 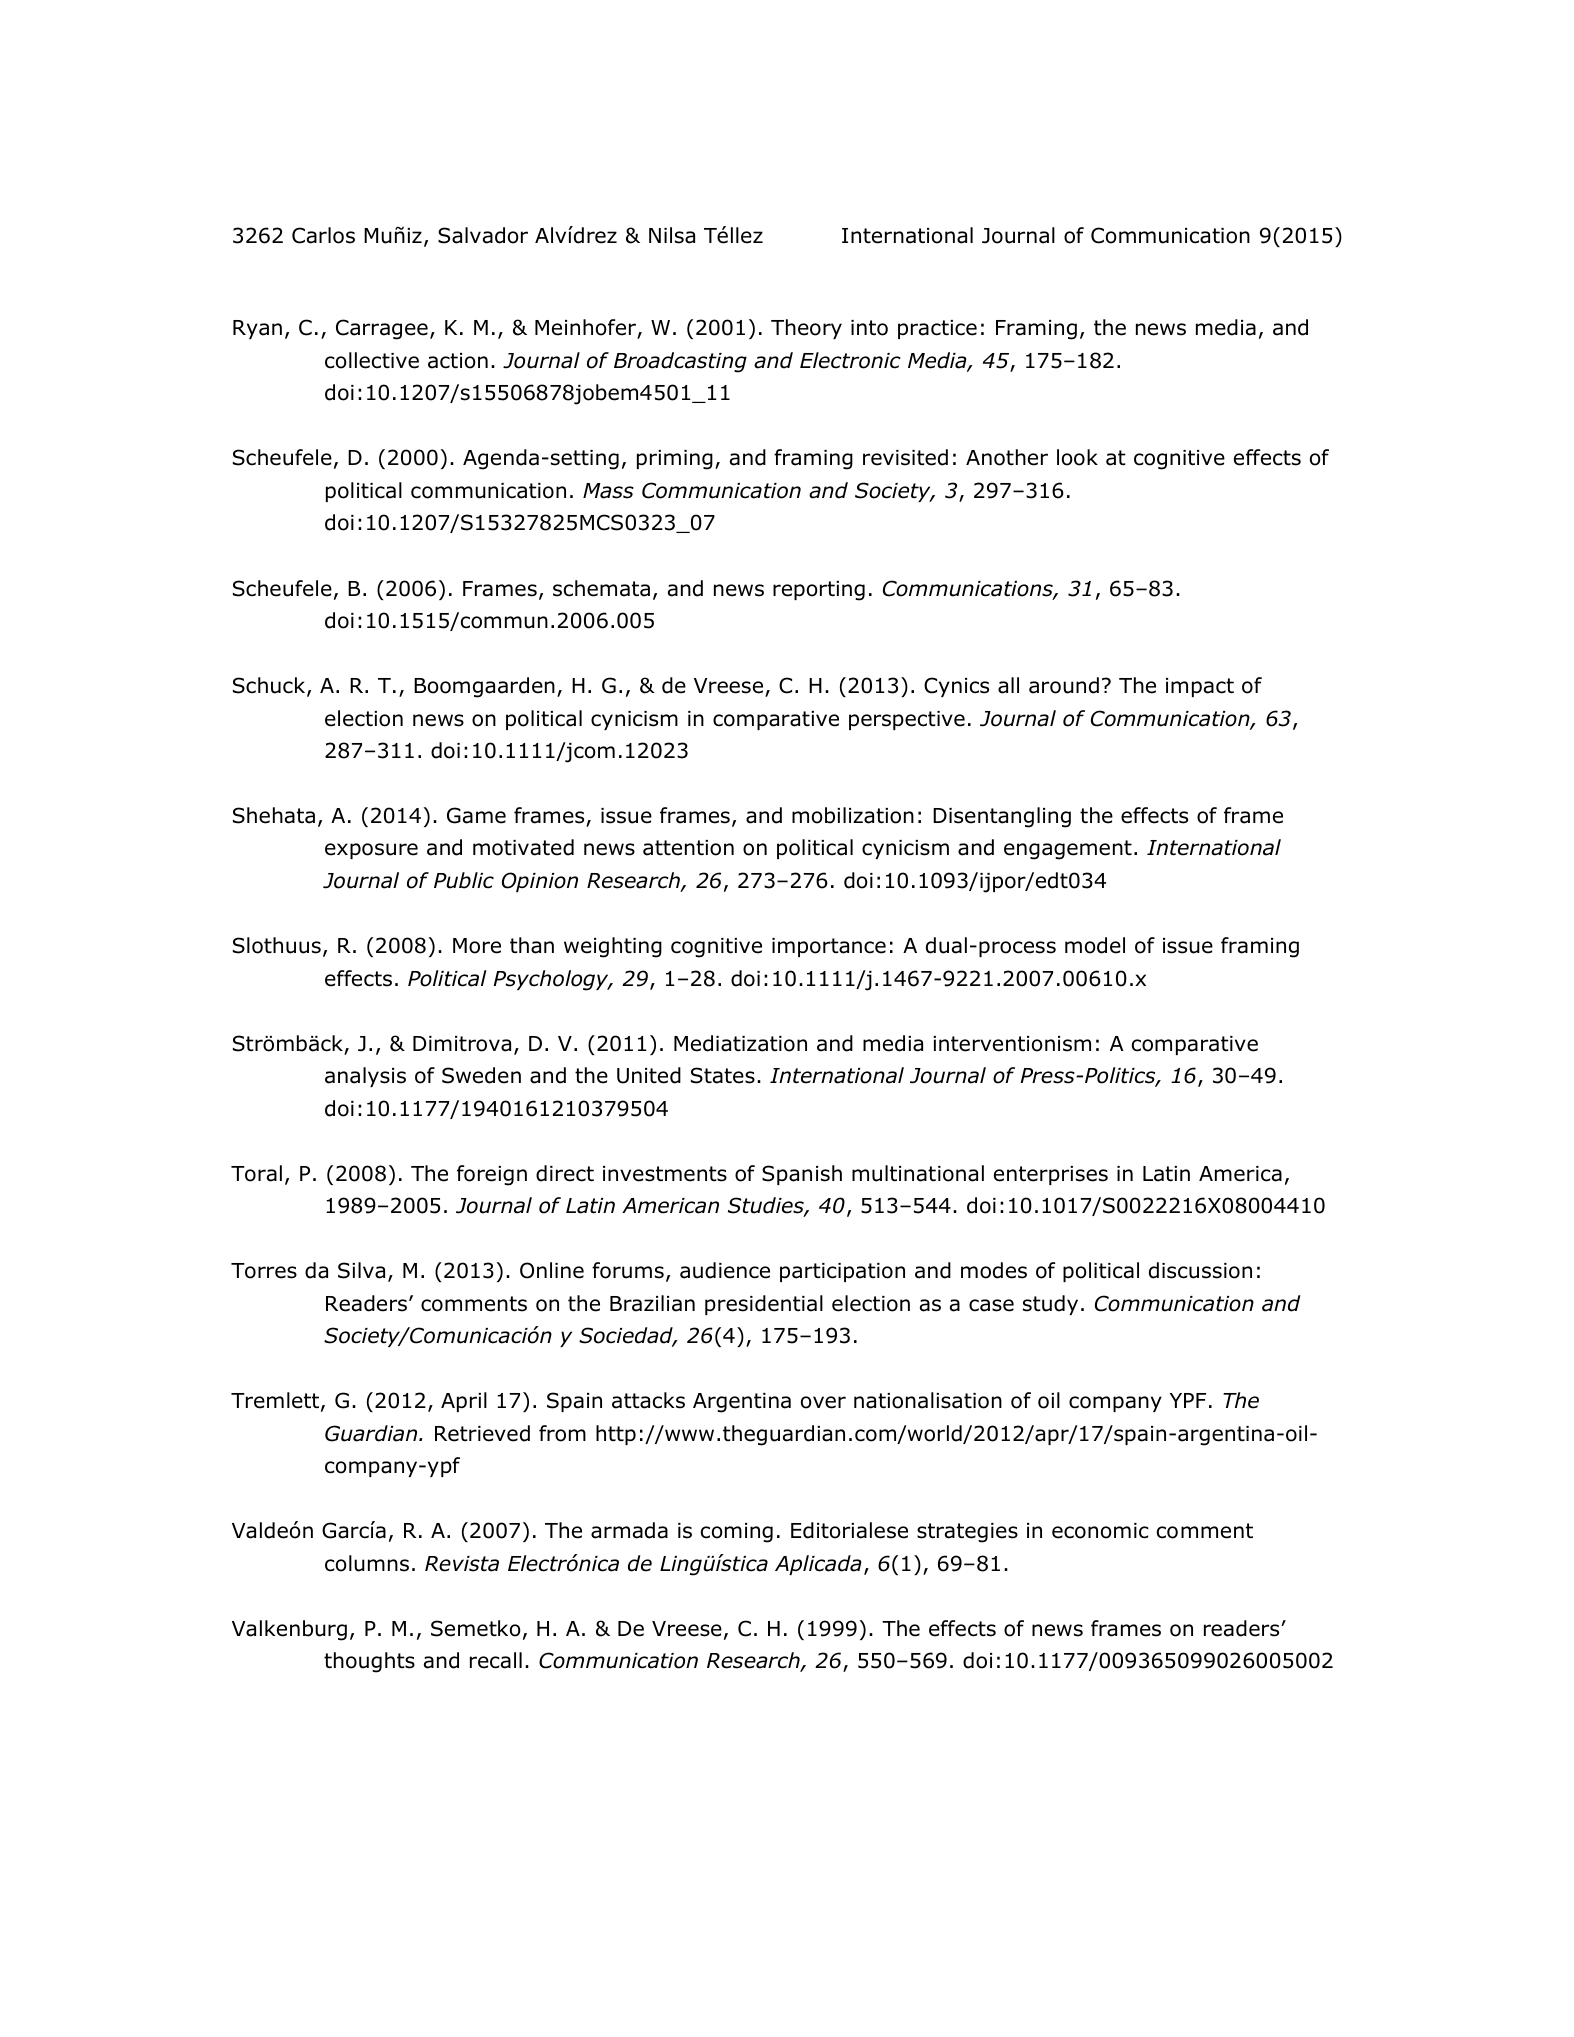 I want to click on More, so click(x=477, y=946).
